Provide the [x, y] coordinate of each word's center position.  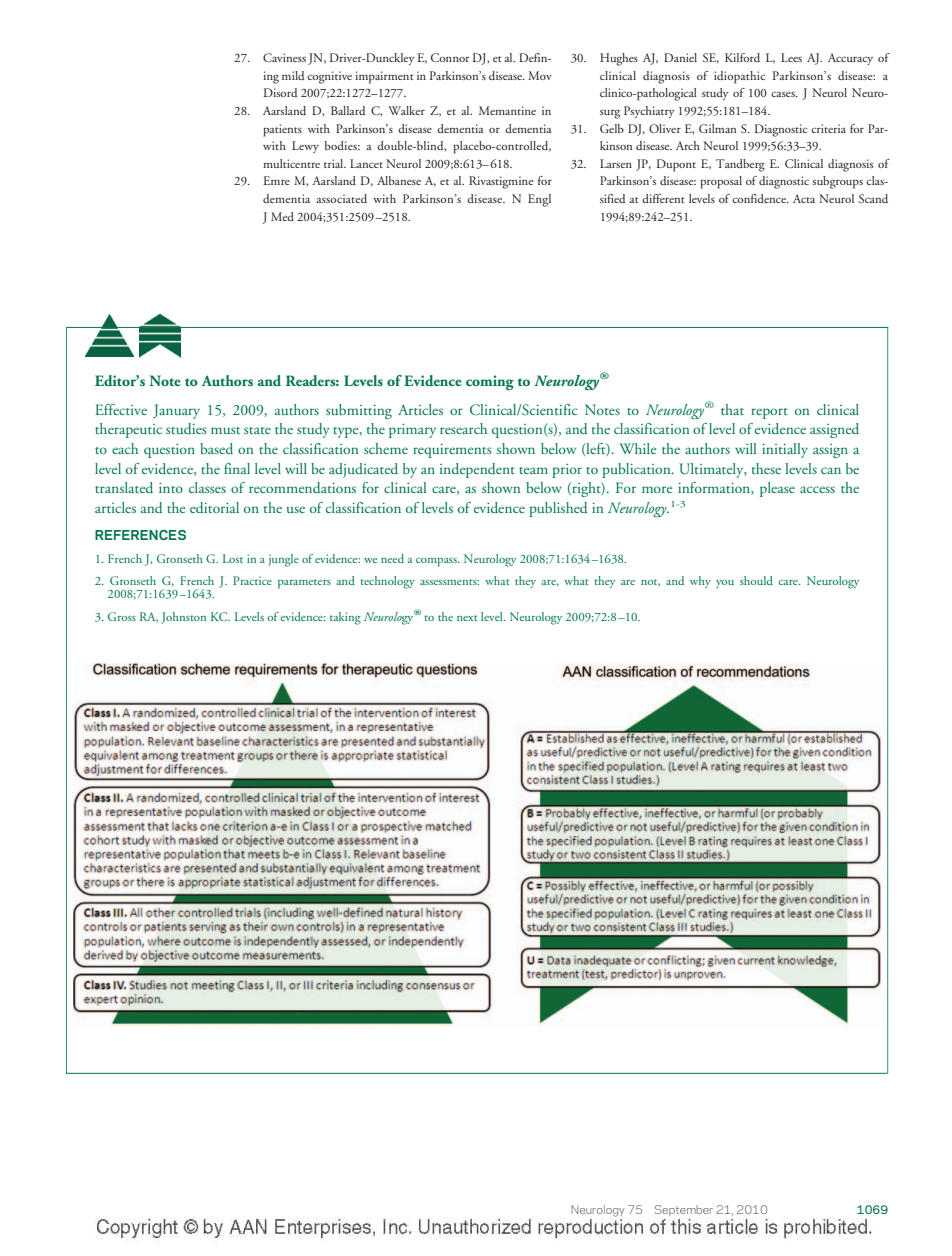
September [684, 1210]
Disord [280, 92]
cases [784, 94]
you [725, 584]
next [467, 618]
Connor [450, 57]
